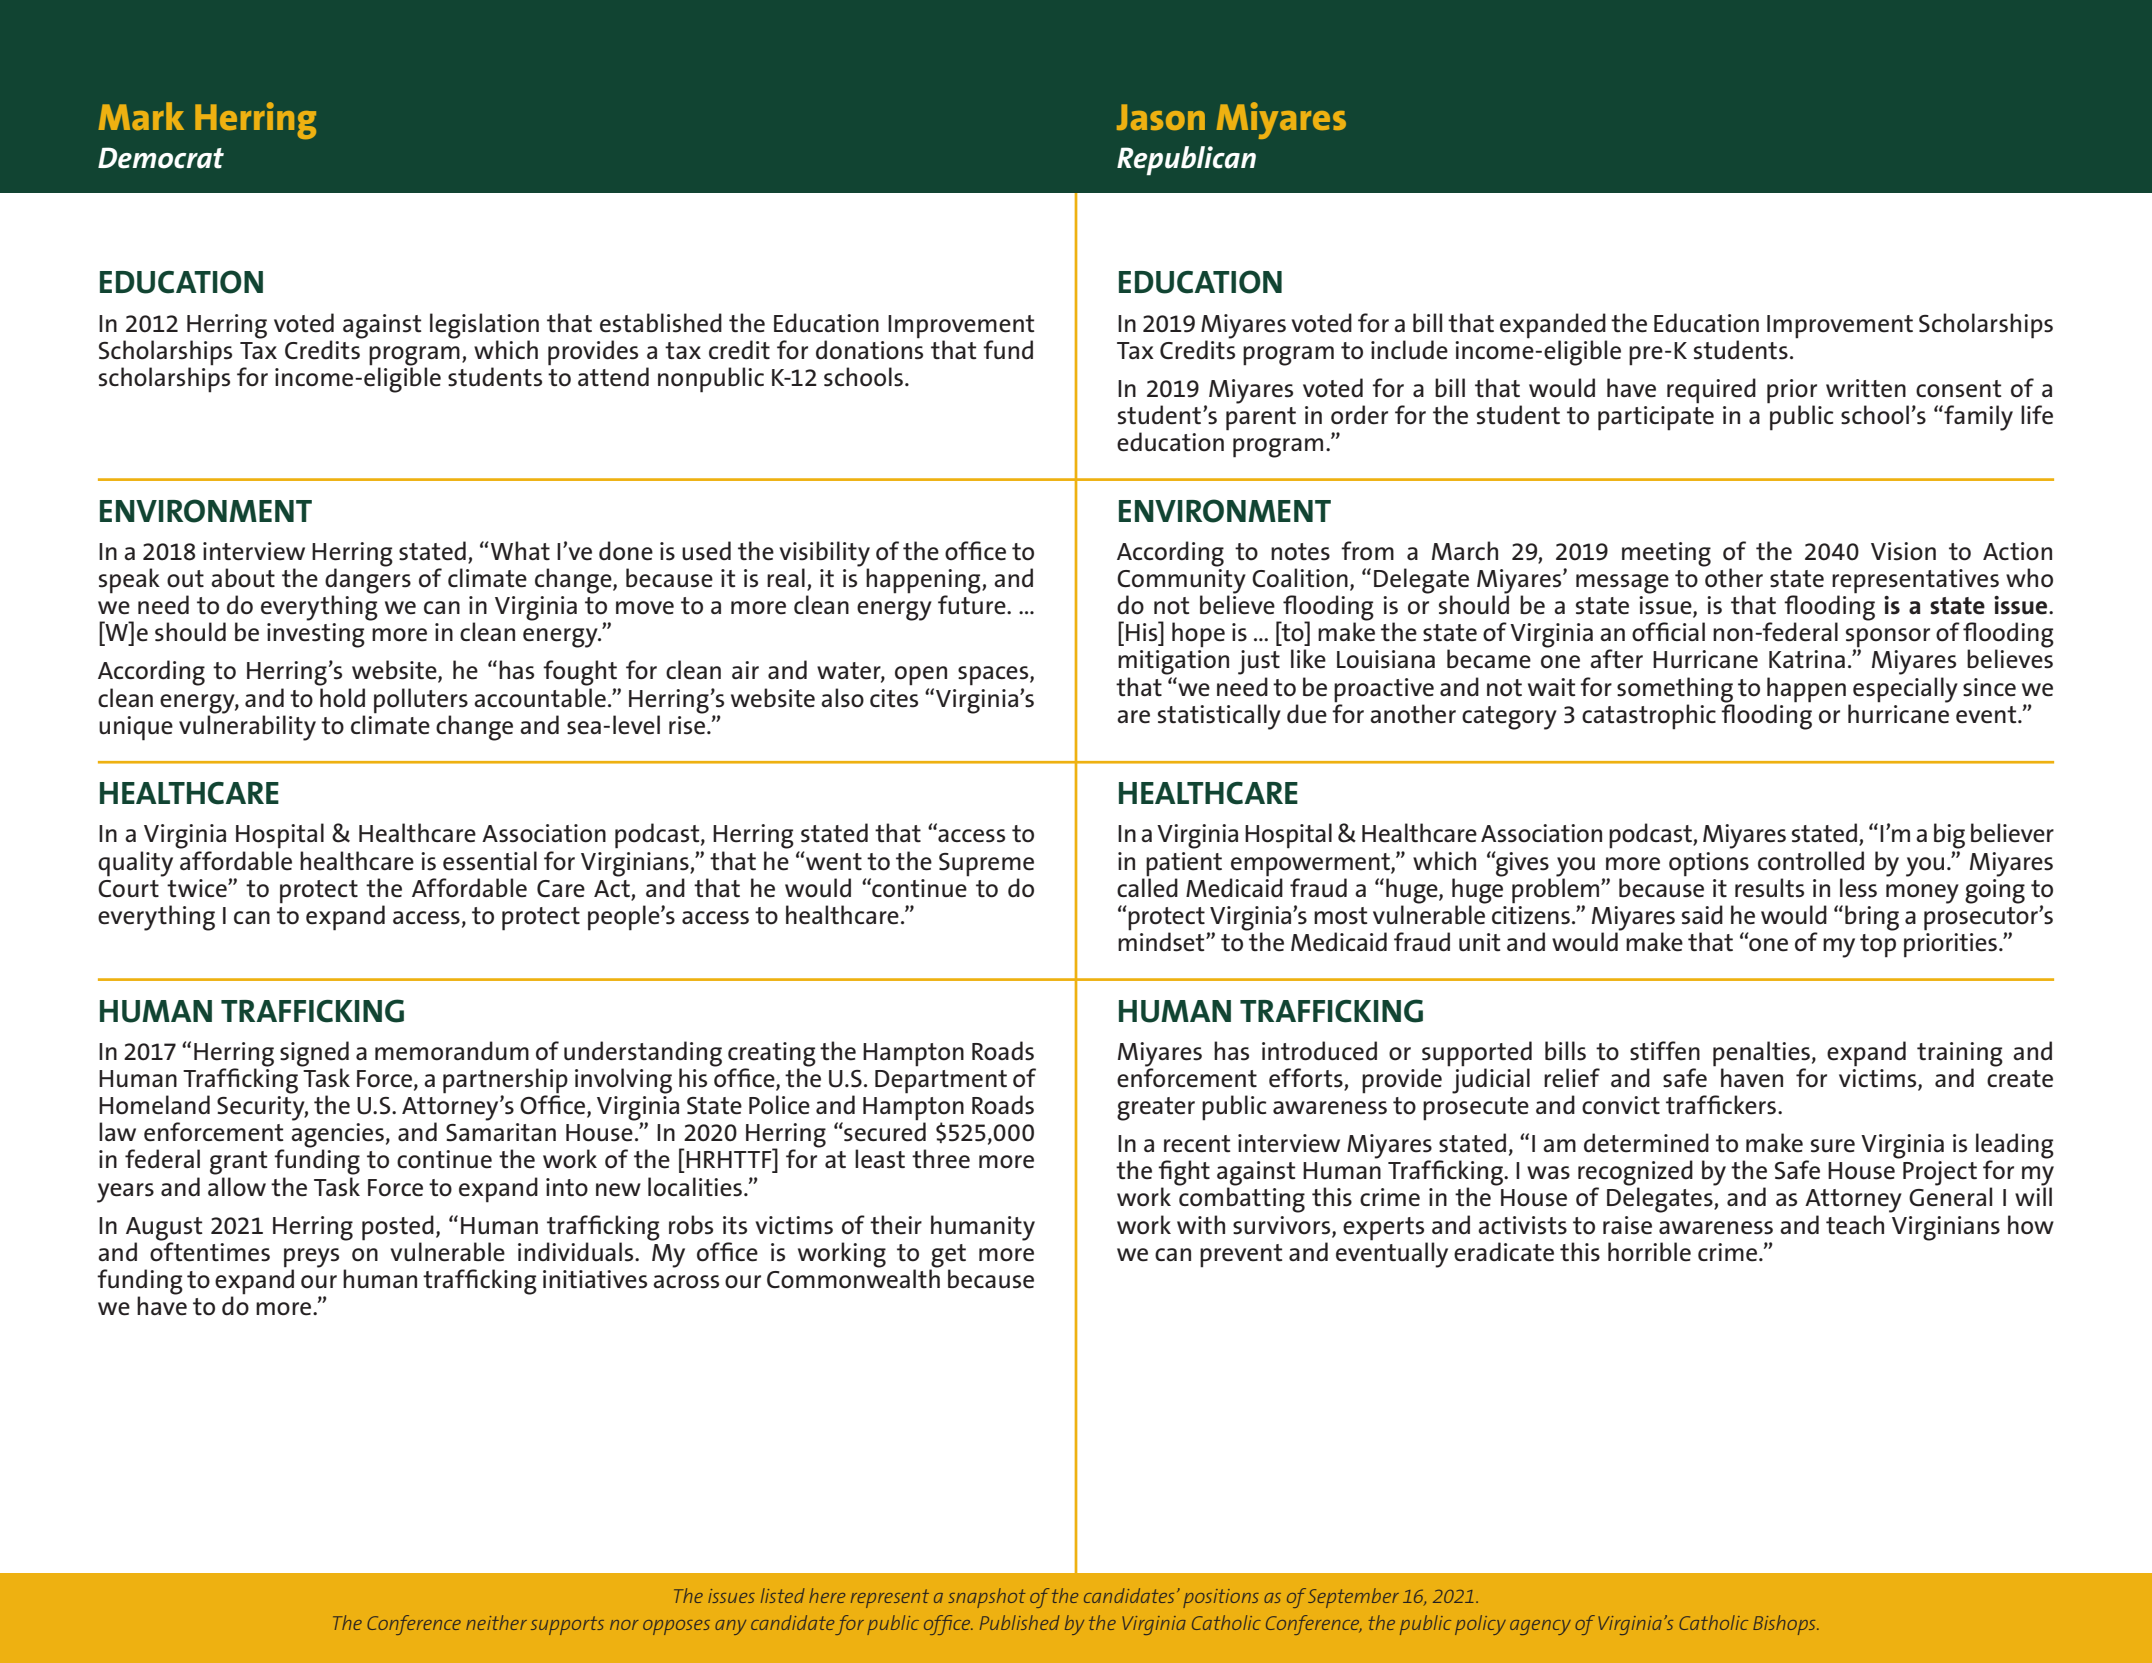 This image has width=2152, height=1663. What do you see at coordinates (161, 158) in the image?
I see `Democrat` at bounding box center [161, 158].
